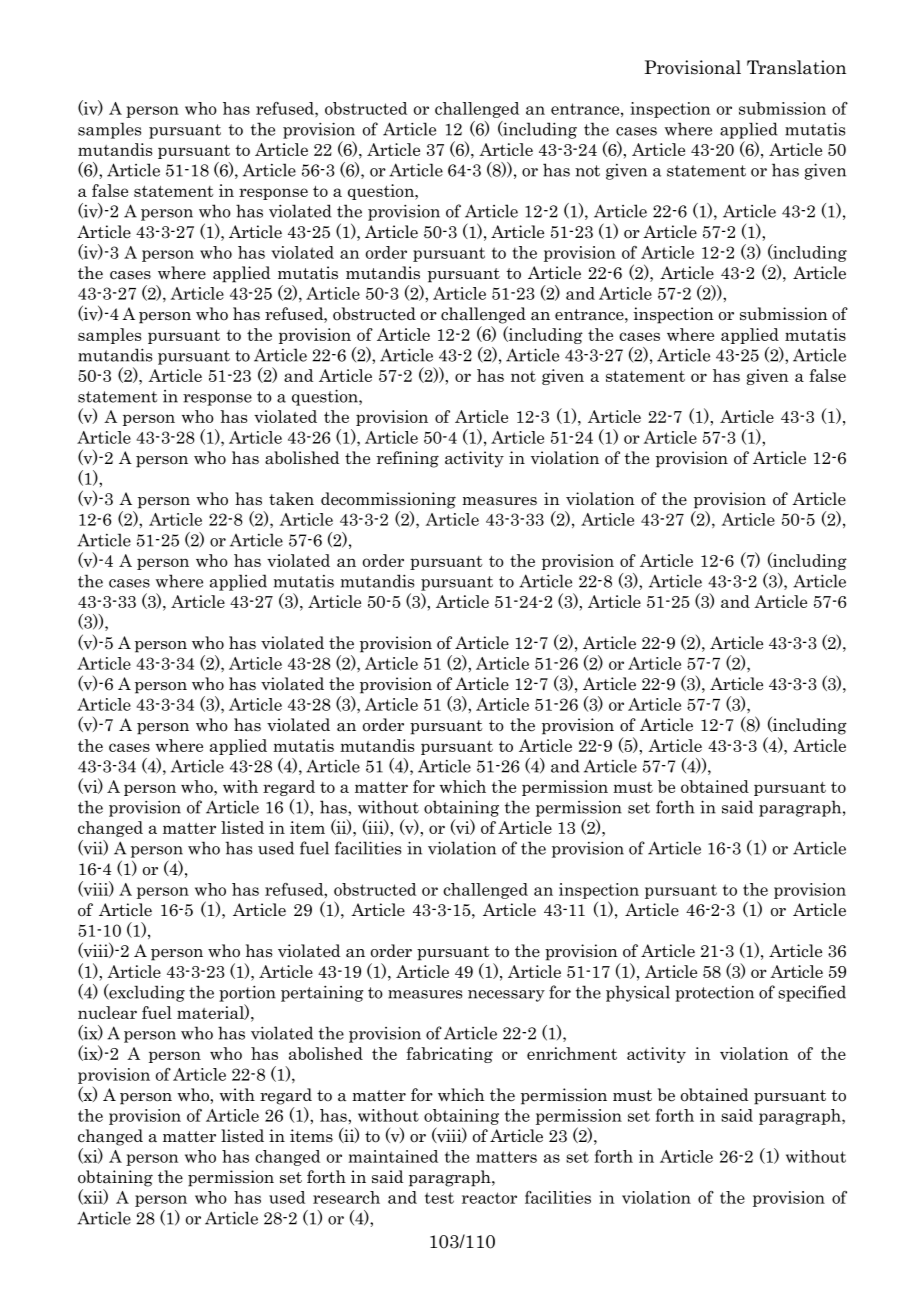 The image size is (924, 1308). I want to click on research, so click(346, 1197).
